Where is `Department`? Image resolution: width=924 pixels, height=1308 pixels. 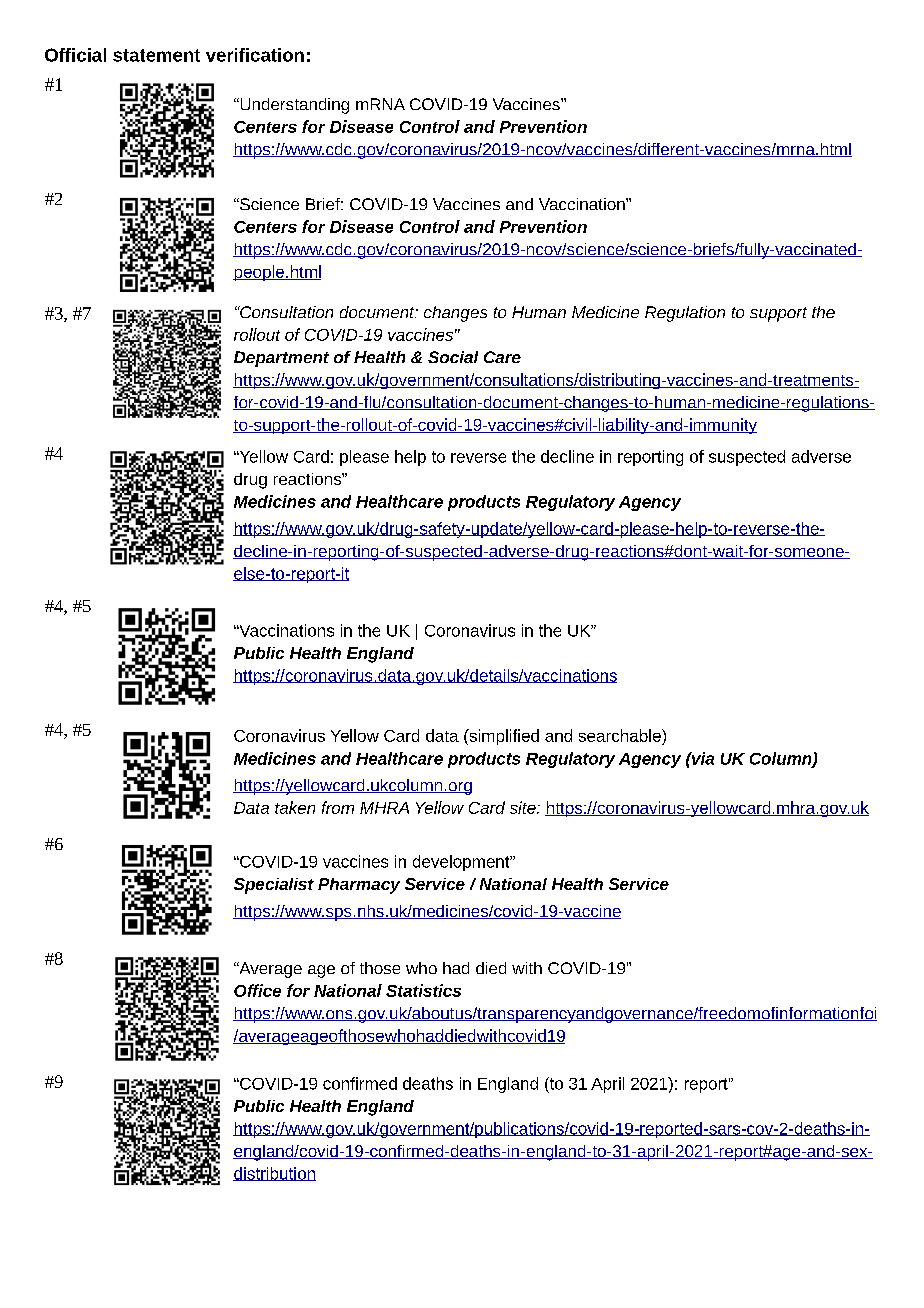 Department is located at coordinates (281, 359).
